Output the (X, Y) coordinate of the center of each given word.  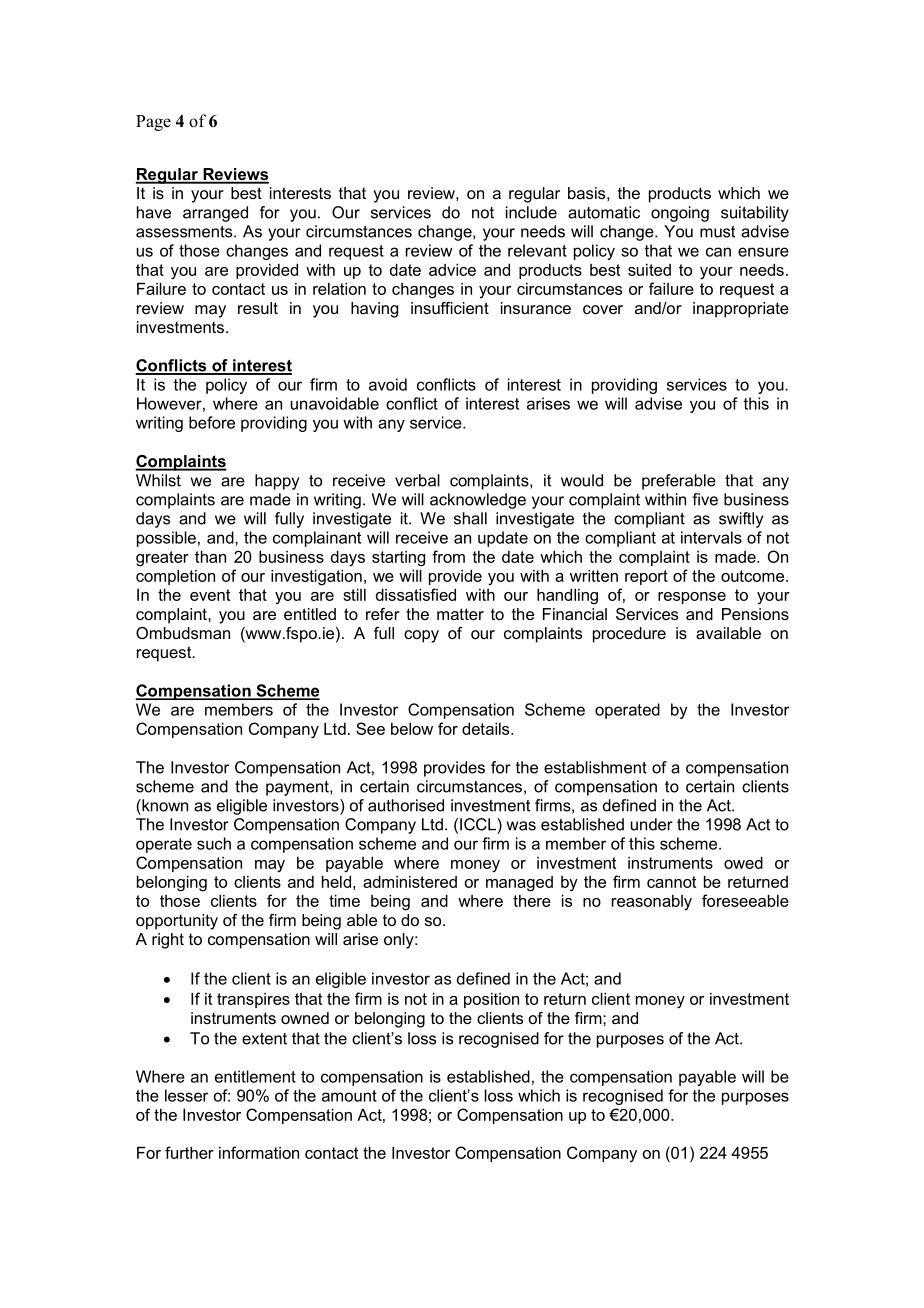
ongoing (680, 214)
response (692, 598)
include (531, 212)
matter (460, 614)
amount (349, 1096)
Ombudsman (183, 633)
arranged (215, 214)
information (259, 1152)
